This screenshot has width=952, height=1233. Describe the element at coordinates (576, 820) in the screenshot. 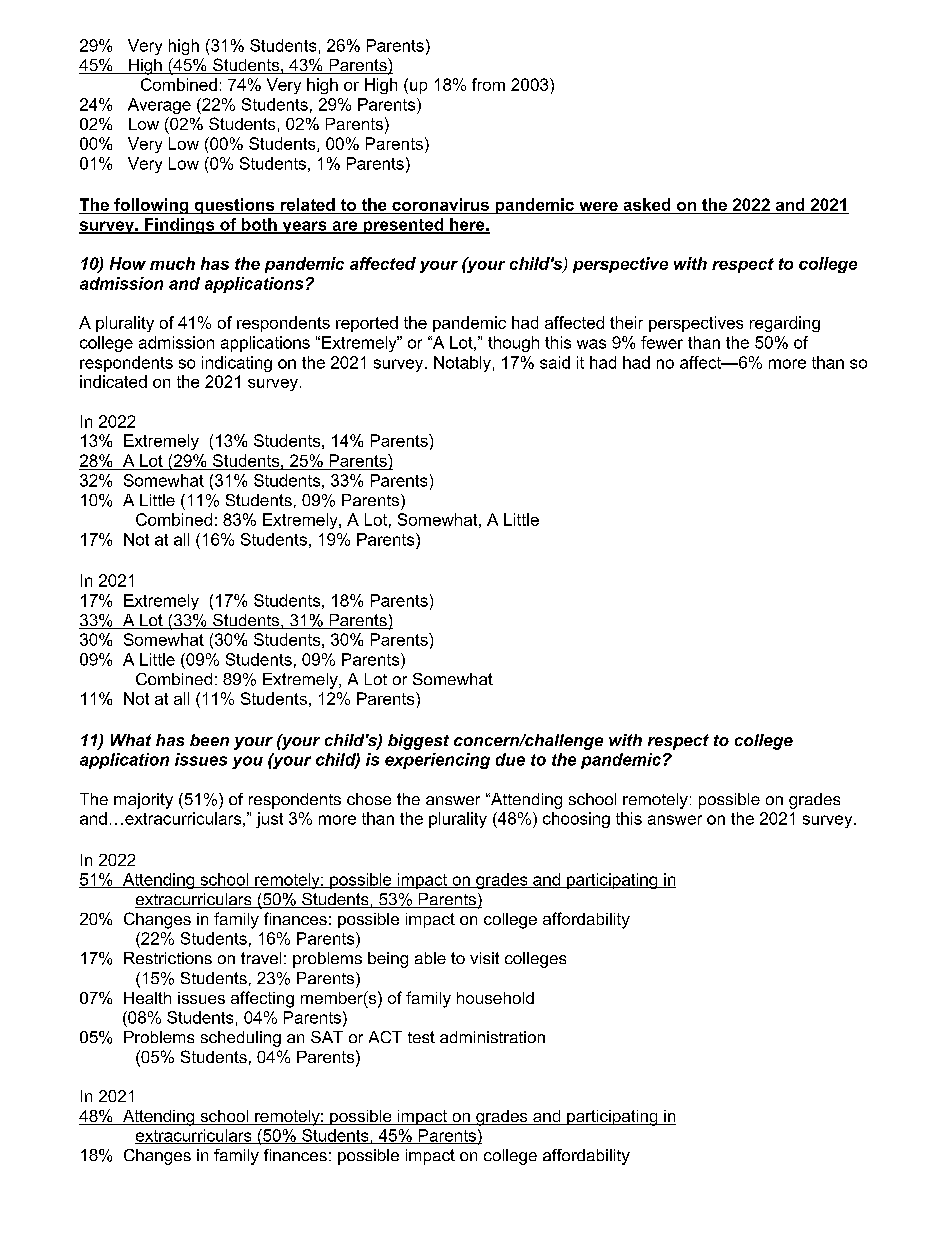

I see `choosing` at that location.
